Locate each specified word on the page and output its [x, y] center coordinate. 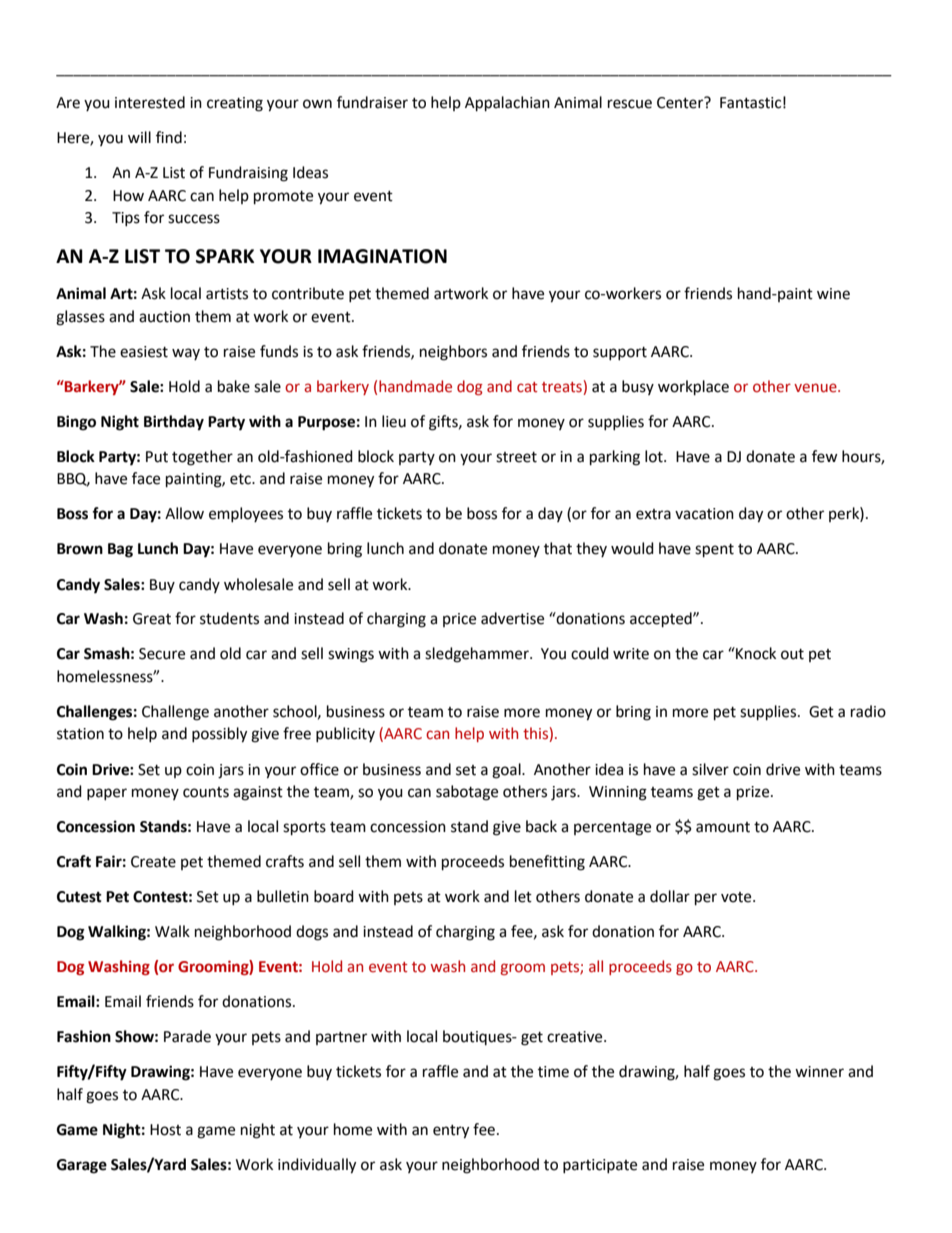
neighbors [453, 353]
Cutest [79, 897]
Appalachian [507, 104]
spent [714, 551]
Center [681, 102]
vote [737, 897]
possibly [219, 735]
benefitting [547, 863]
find [169, 137]
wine [833, 294]
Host [165, 1130]
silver [710, 769]
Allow [184, 513]
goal [507, 771]
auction [164, 317]
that [558, 548]
